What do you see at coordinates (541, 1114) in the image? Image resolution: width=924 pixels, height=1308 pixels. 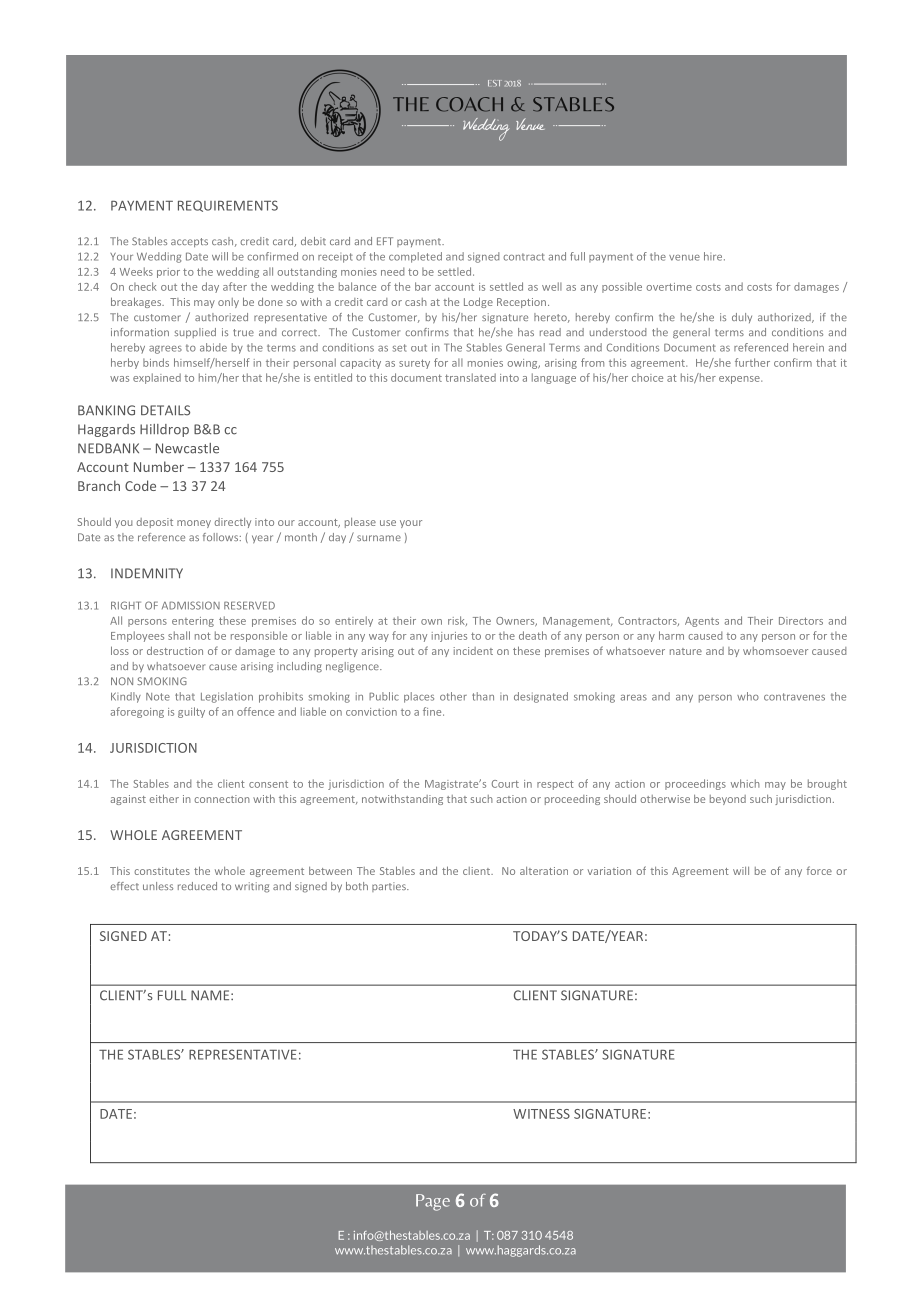 I see `WITNESS` at bounding box center [541, 1114].
